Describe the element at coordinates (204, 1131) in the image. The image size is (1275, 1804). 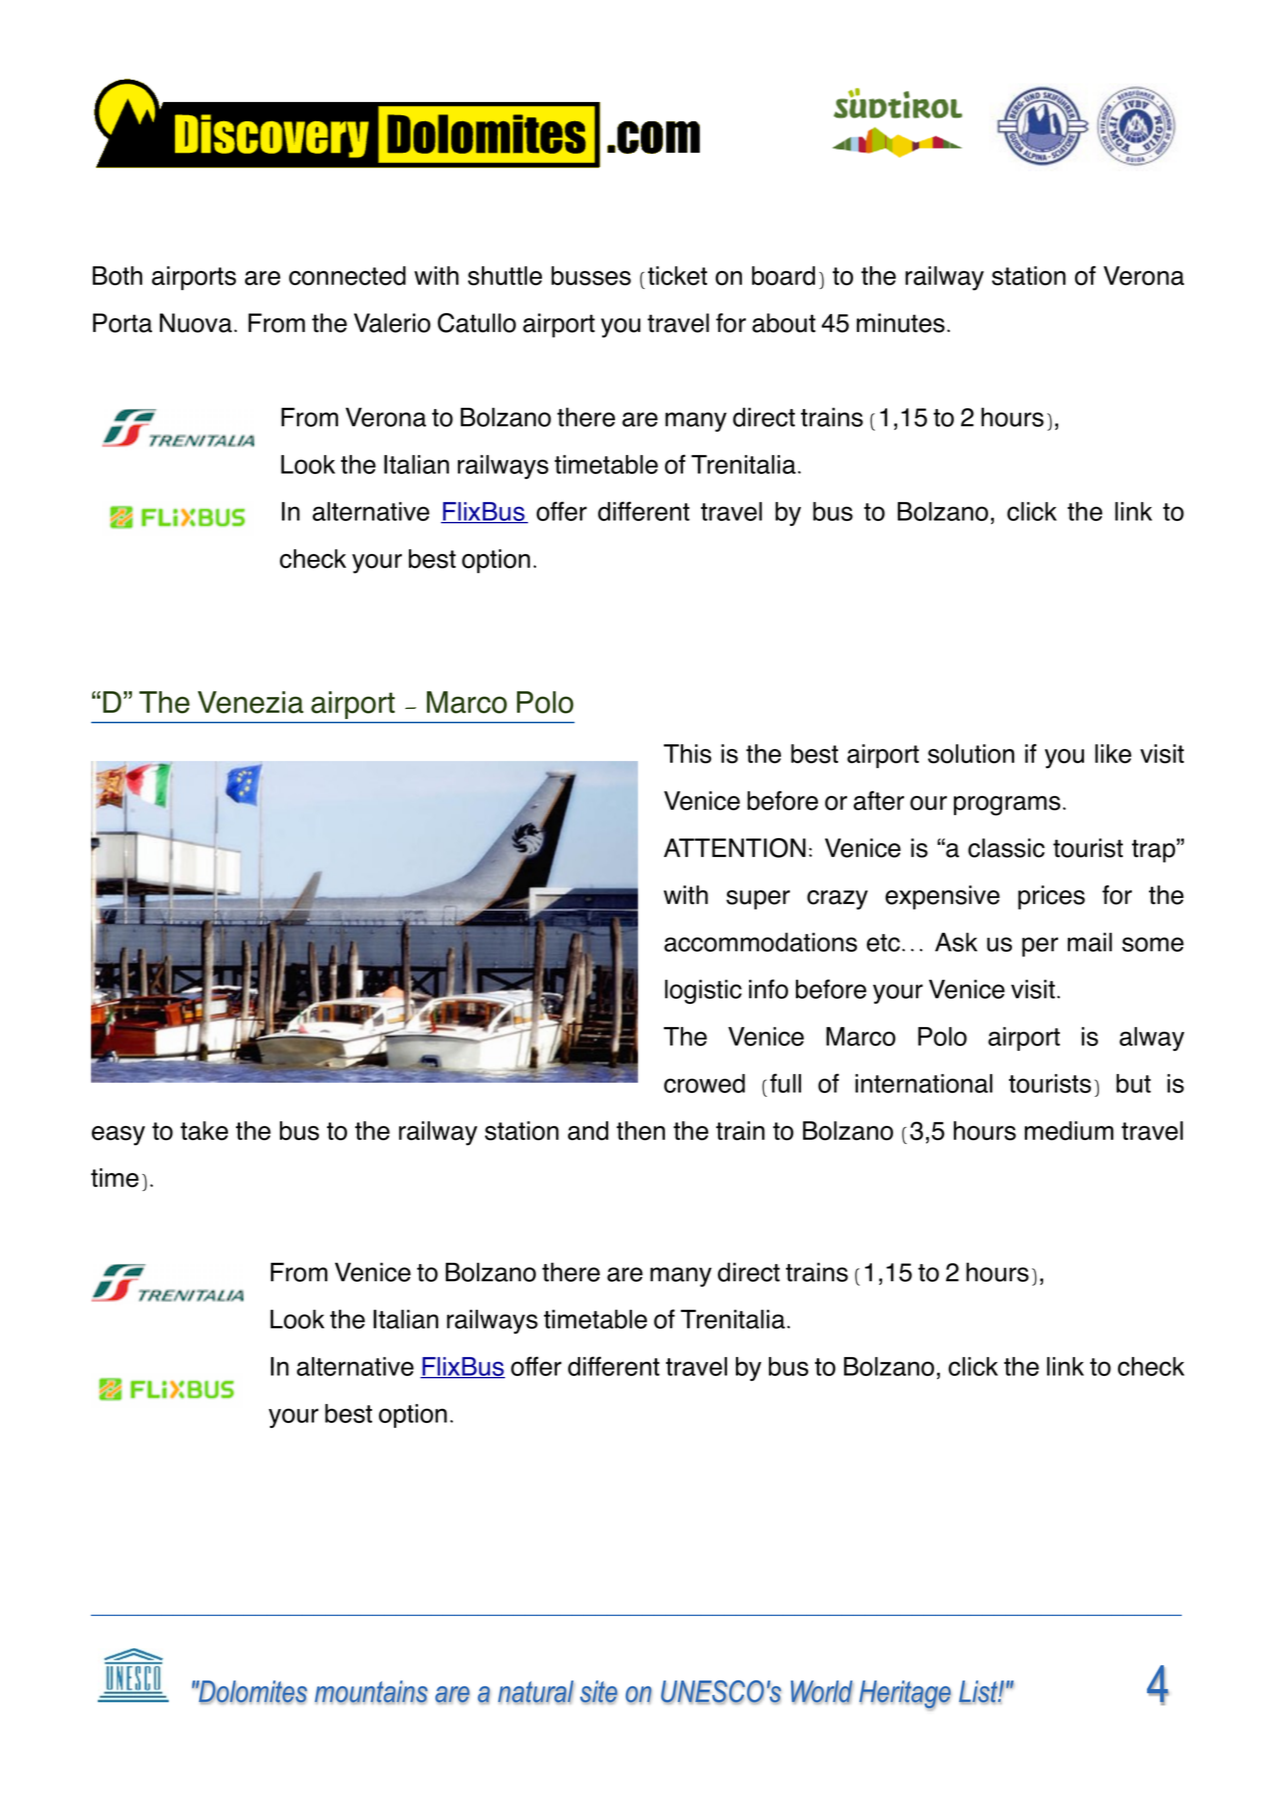
I see `take` at that location.
